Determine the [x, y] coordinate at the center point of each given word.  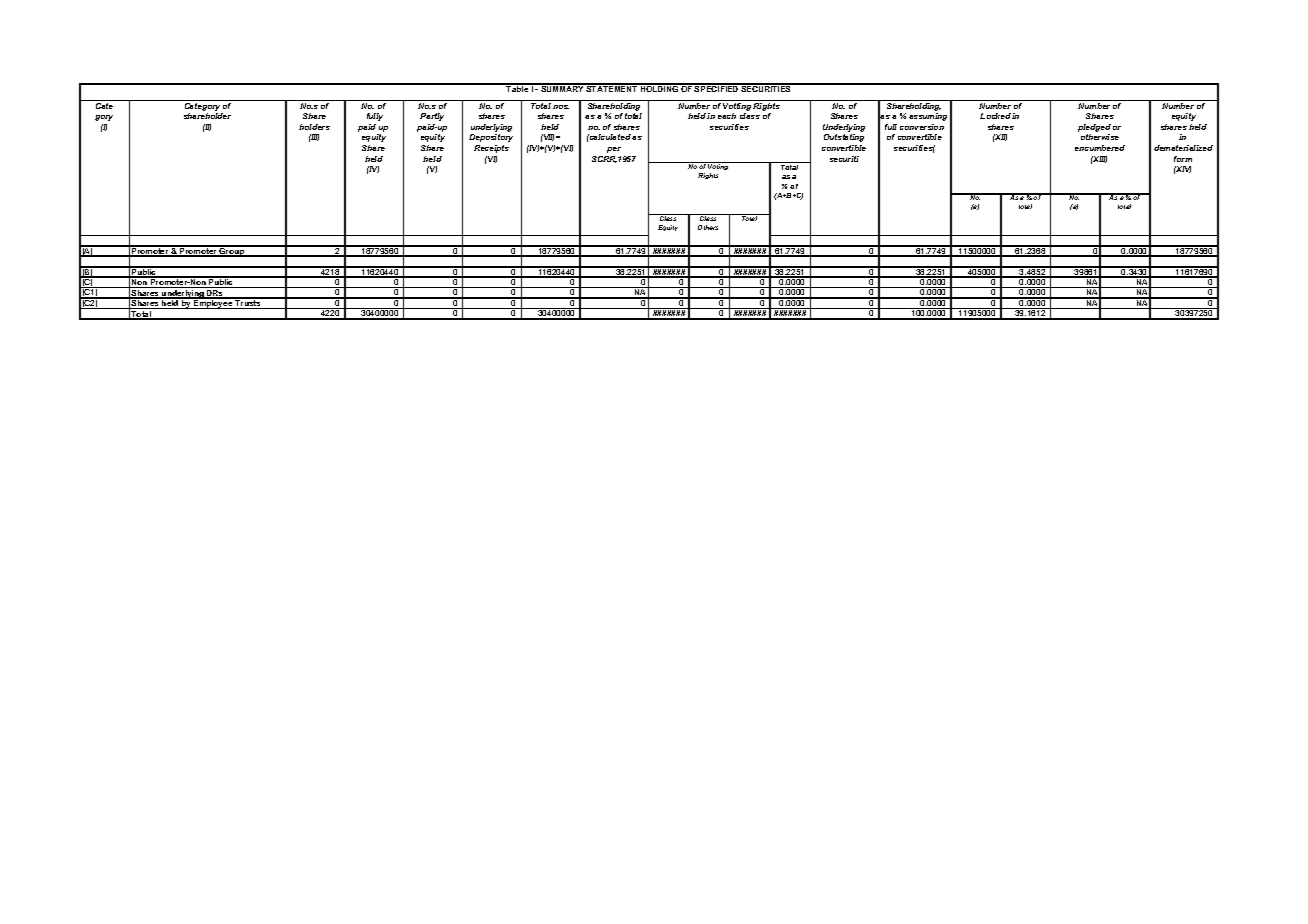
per [614, 150]
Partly [432, 117]
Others [708, 227]
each [727, 116]
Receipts [491, 149]
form [1183, 159]
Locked [995, 116]
